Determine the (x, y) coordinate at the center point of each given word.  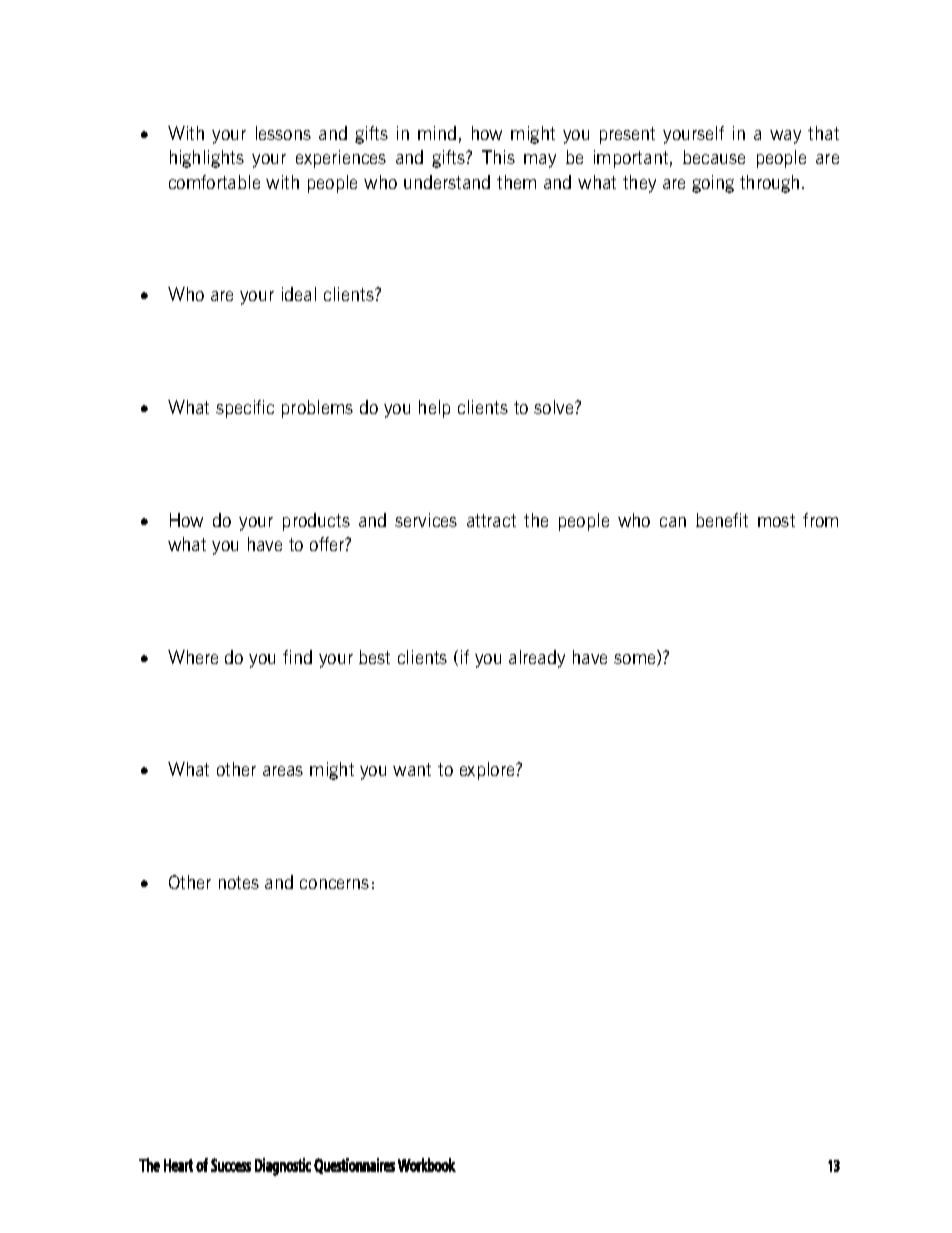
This (498, 157)
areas (283, 771)
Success (231, 1165)
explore (488, 771)
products (316, 522)
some (636, 660)
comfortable (214, 182)
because (714, 157)
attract (491, 520)
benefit (722, 520)
